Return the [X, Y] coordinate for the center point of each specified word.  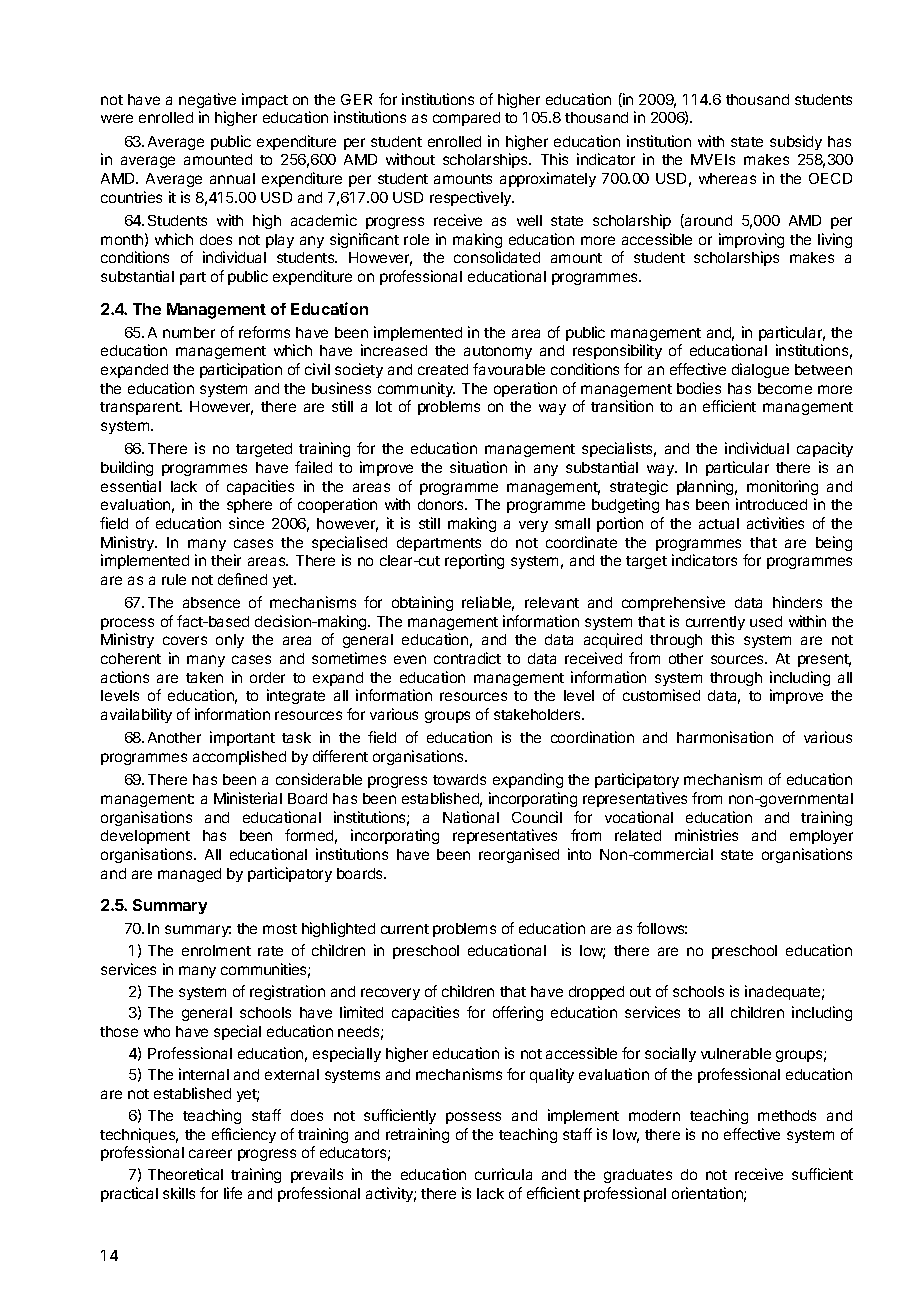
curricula [503, 1174]
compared [466, 119]
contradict [467, 658]
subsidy [796, 142]
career [210, 1153]
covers [185, 640]
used [766, 621]
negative [207, 100]
